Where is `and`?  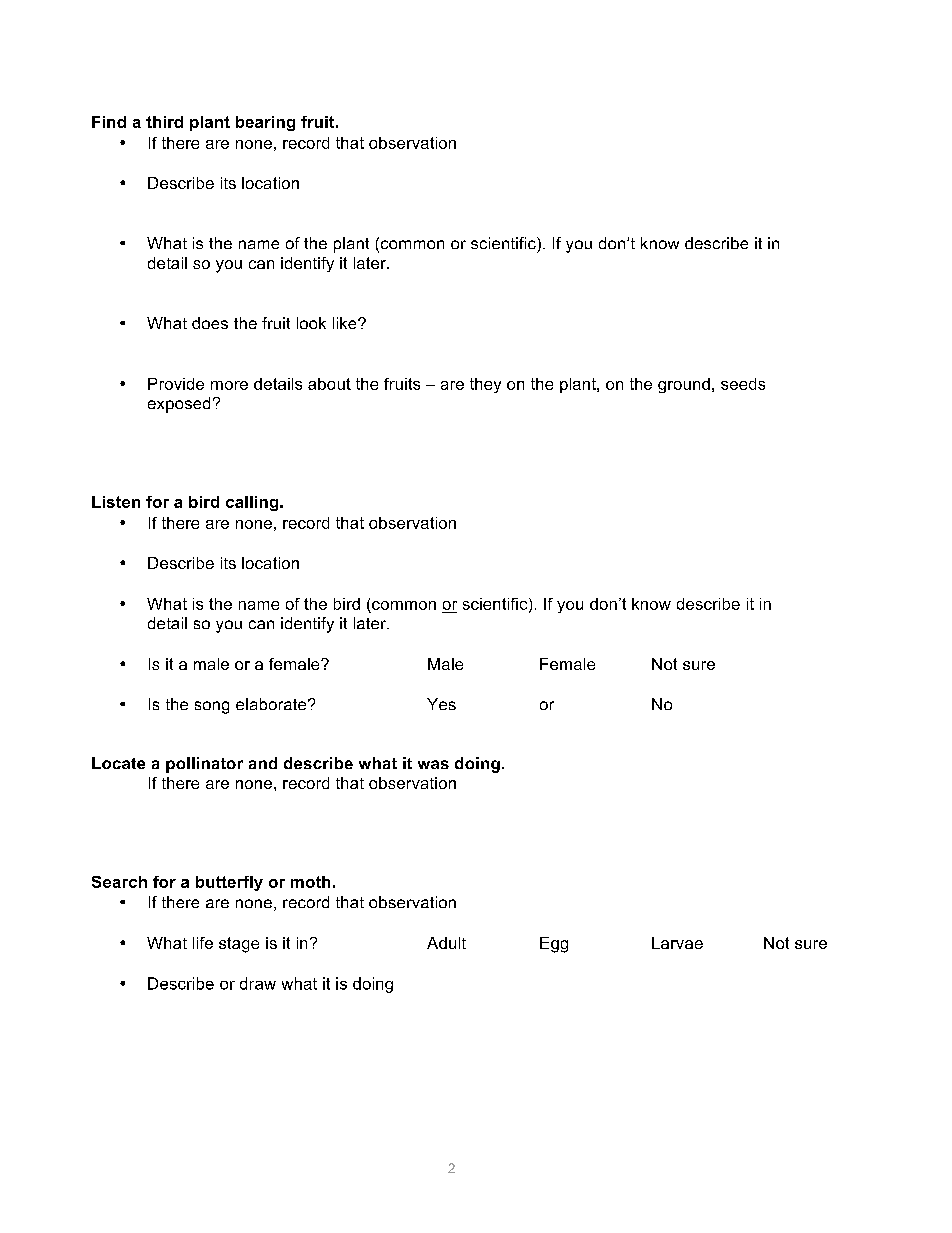
and is located at coordinates (263, 763).
